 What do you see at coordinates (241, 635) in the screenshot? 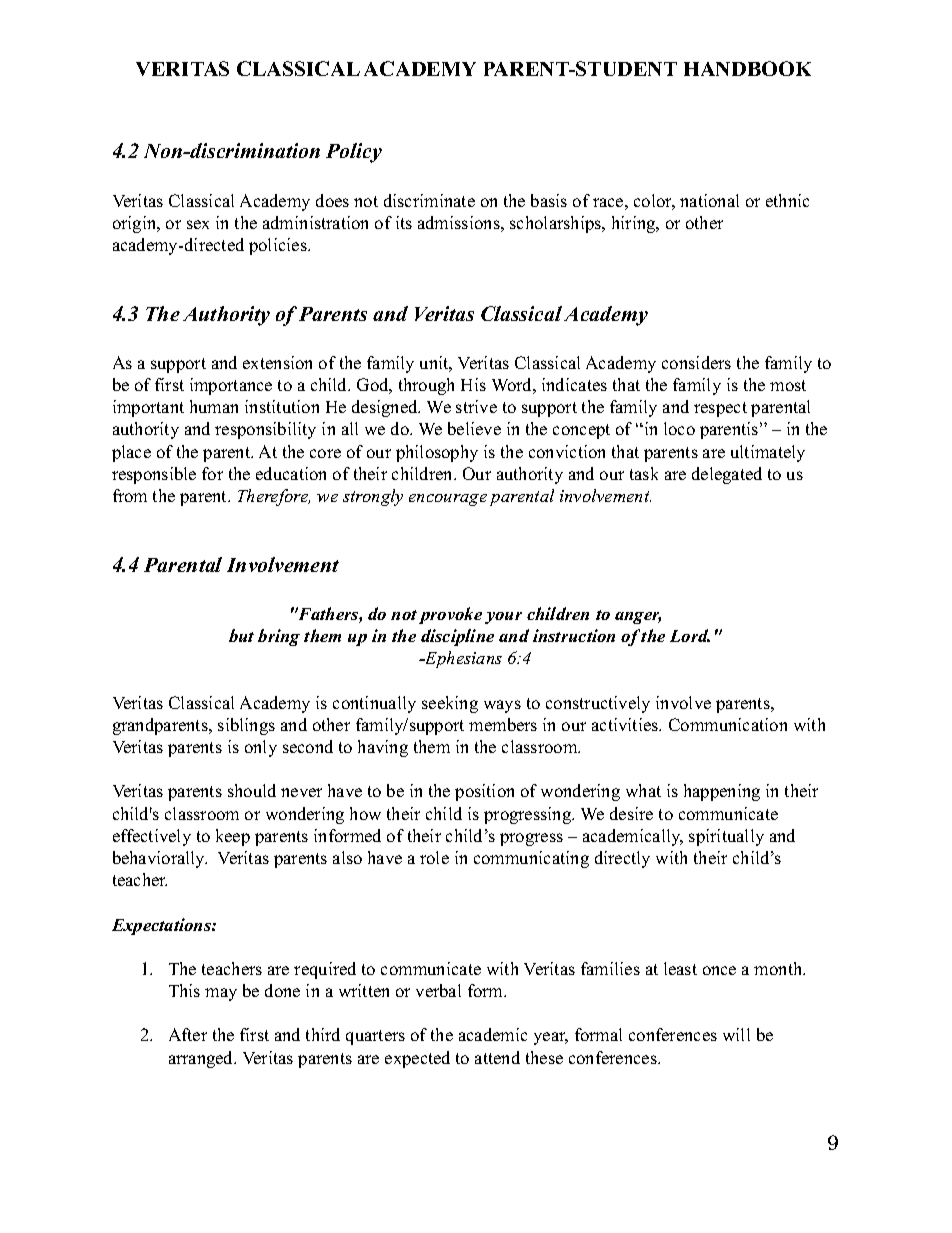
I see `but` at bounding box center [241, 635].
